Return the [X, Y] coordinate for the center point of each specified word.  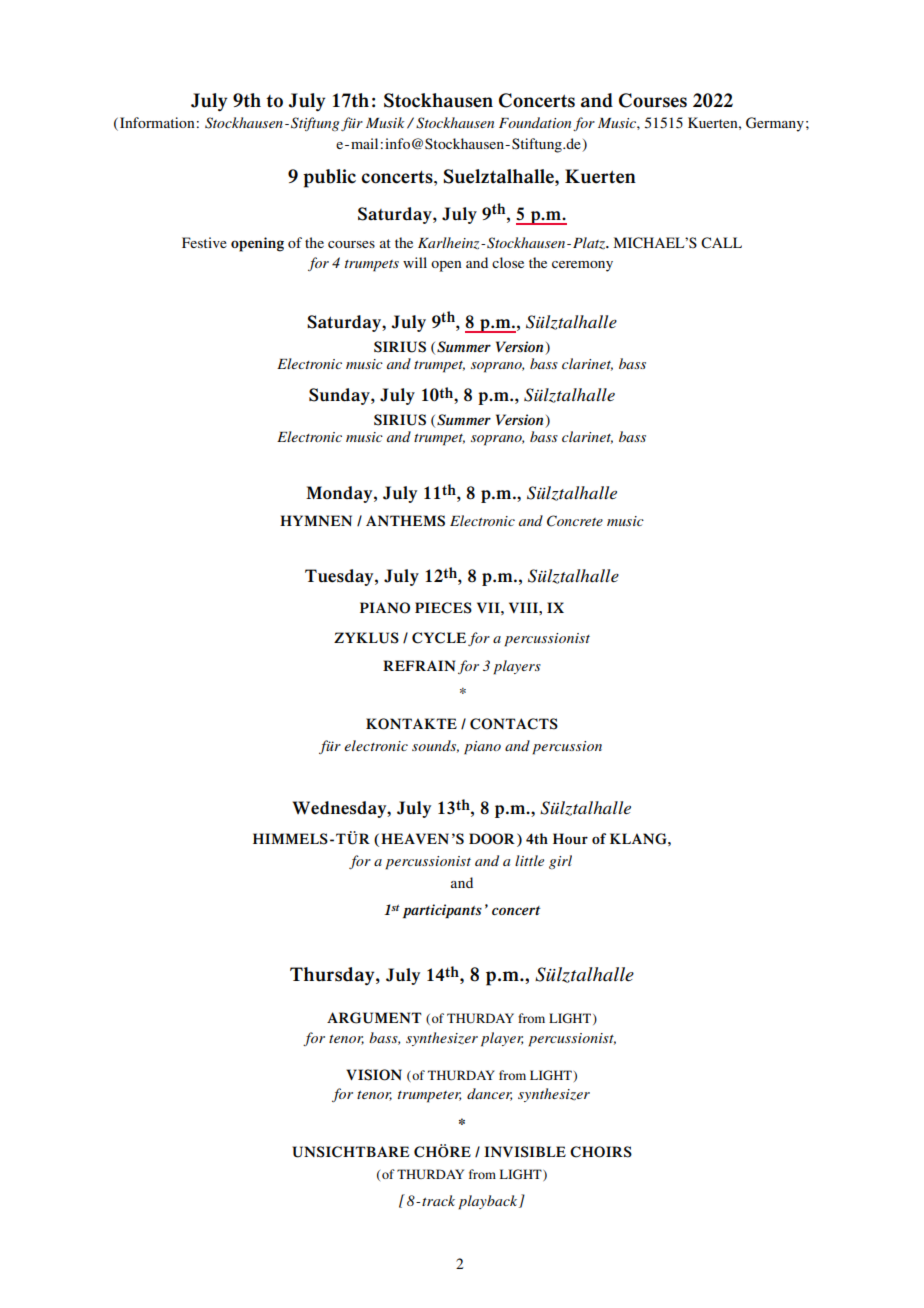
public [329, 178]
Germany [775, 124]
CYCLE [439, 638]
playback [489, 1202]
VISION [374, 1075]
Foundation [535, 122]
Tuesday [340, 577]
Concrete [575, 521]
